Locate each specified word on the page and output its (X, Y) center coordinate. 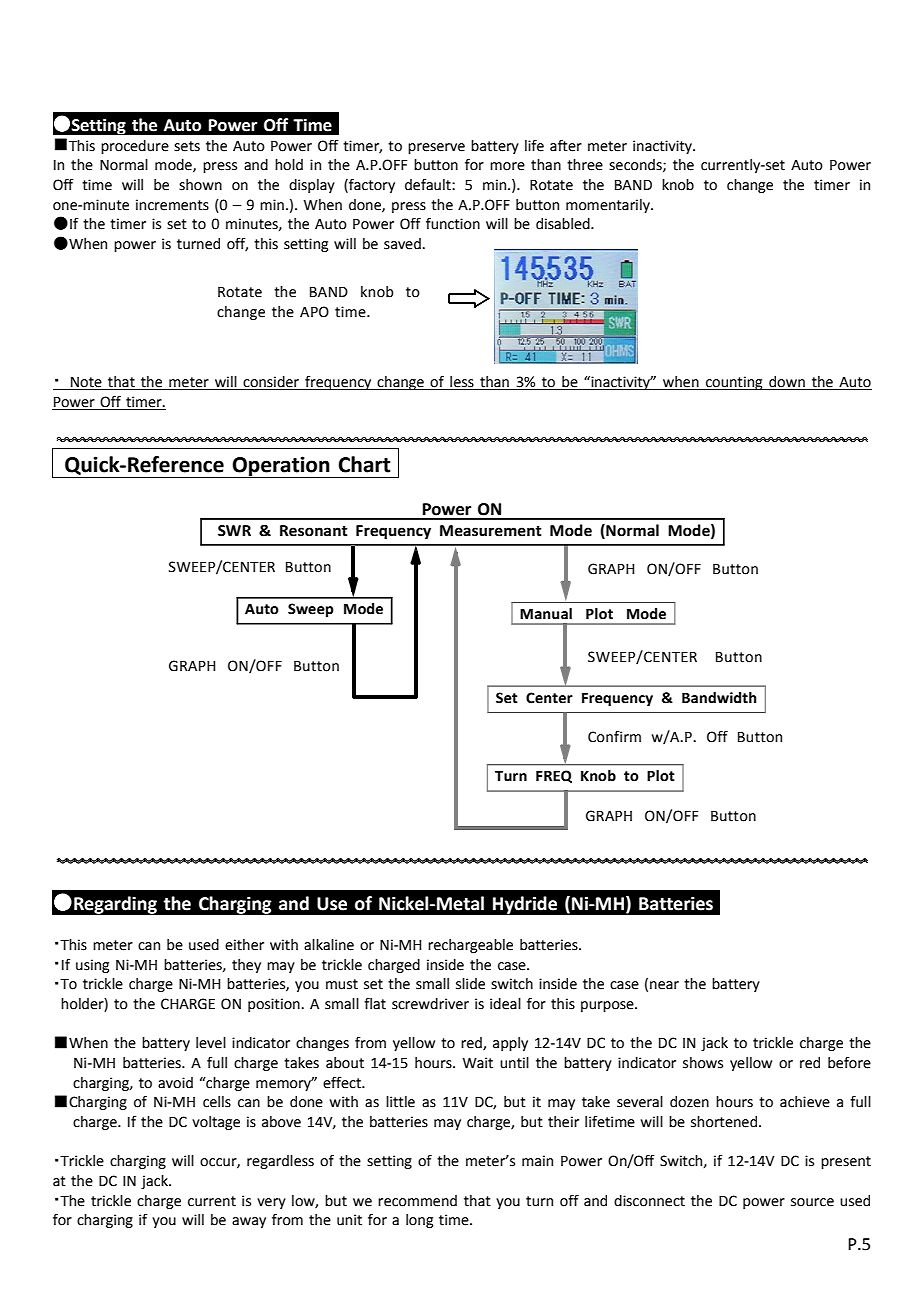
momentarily (609, 206)
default (429, 185)
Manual (546, 614)
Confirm (614, 737)
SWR (234, 531)
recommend (417, 1201)
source (812, 1202)
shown (200, 185)
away (249, 1222)
